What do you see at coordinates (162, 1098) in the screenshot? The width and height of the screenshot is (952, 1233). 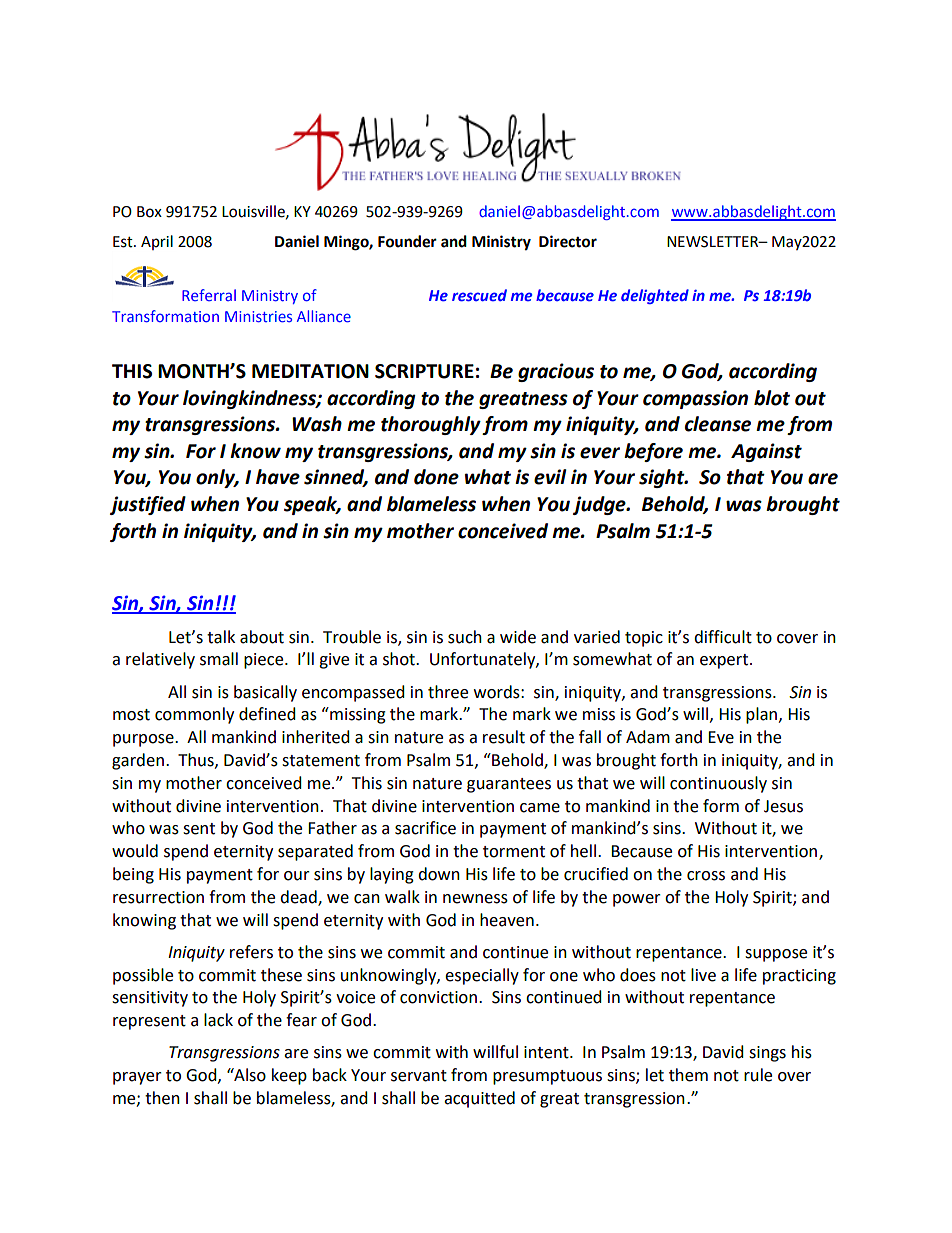 I see `then` at bounding box center [162, 1098].
